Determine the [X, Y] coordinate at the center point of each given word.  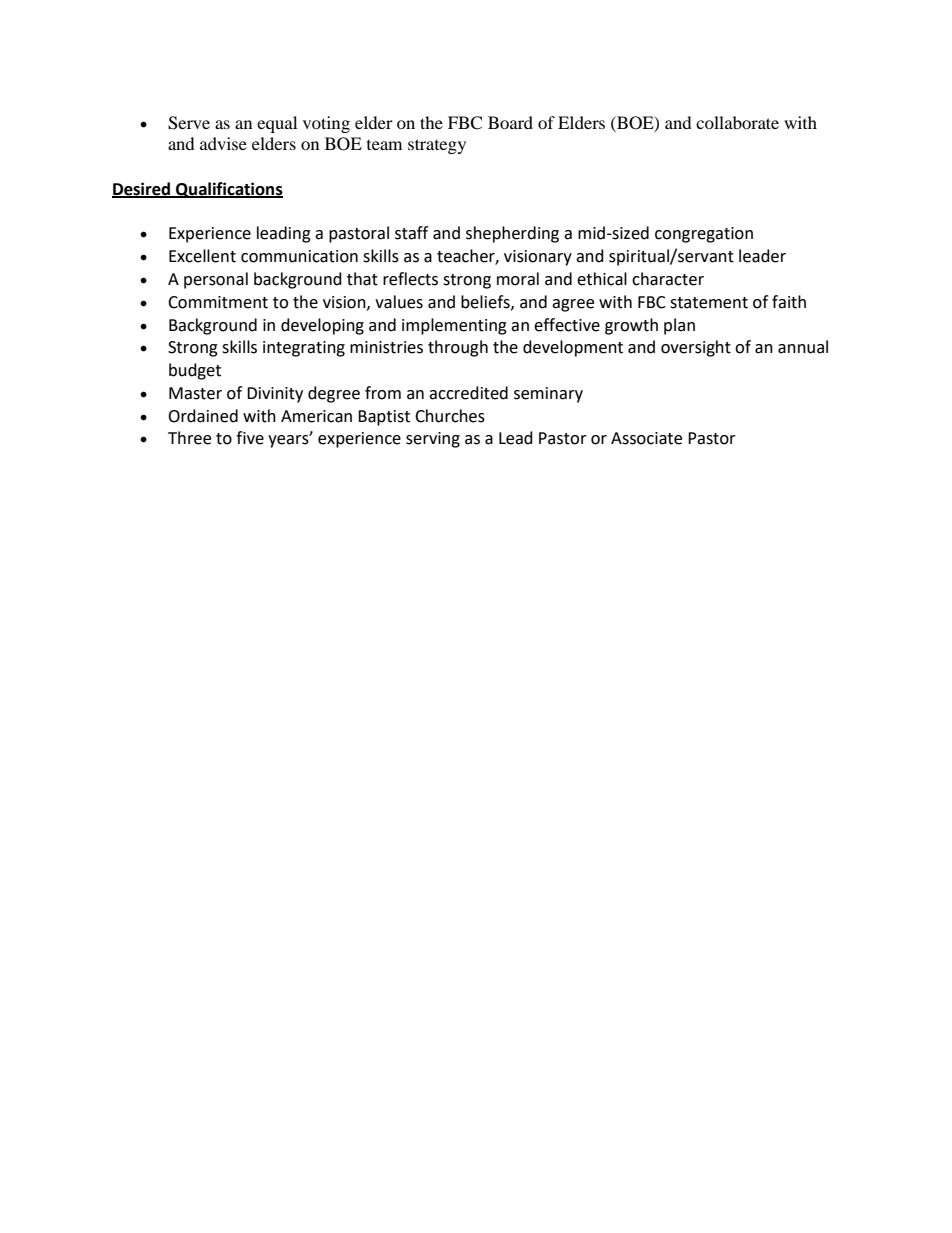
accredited [468, 393]
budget [195, 371]
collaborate [737, 122]
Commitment [218, 302]
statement [709, 303]
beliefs [486, 302]
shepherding [512, 234]
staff [411, 233]
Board [510, 122]
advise [223, 143]
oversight [696, 348]
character [668, 279]
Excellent [202, 256]
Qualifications [228, 190]
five [250, 438]
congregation [704, 235]
